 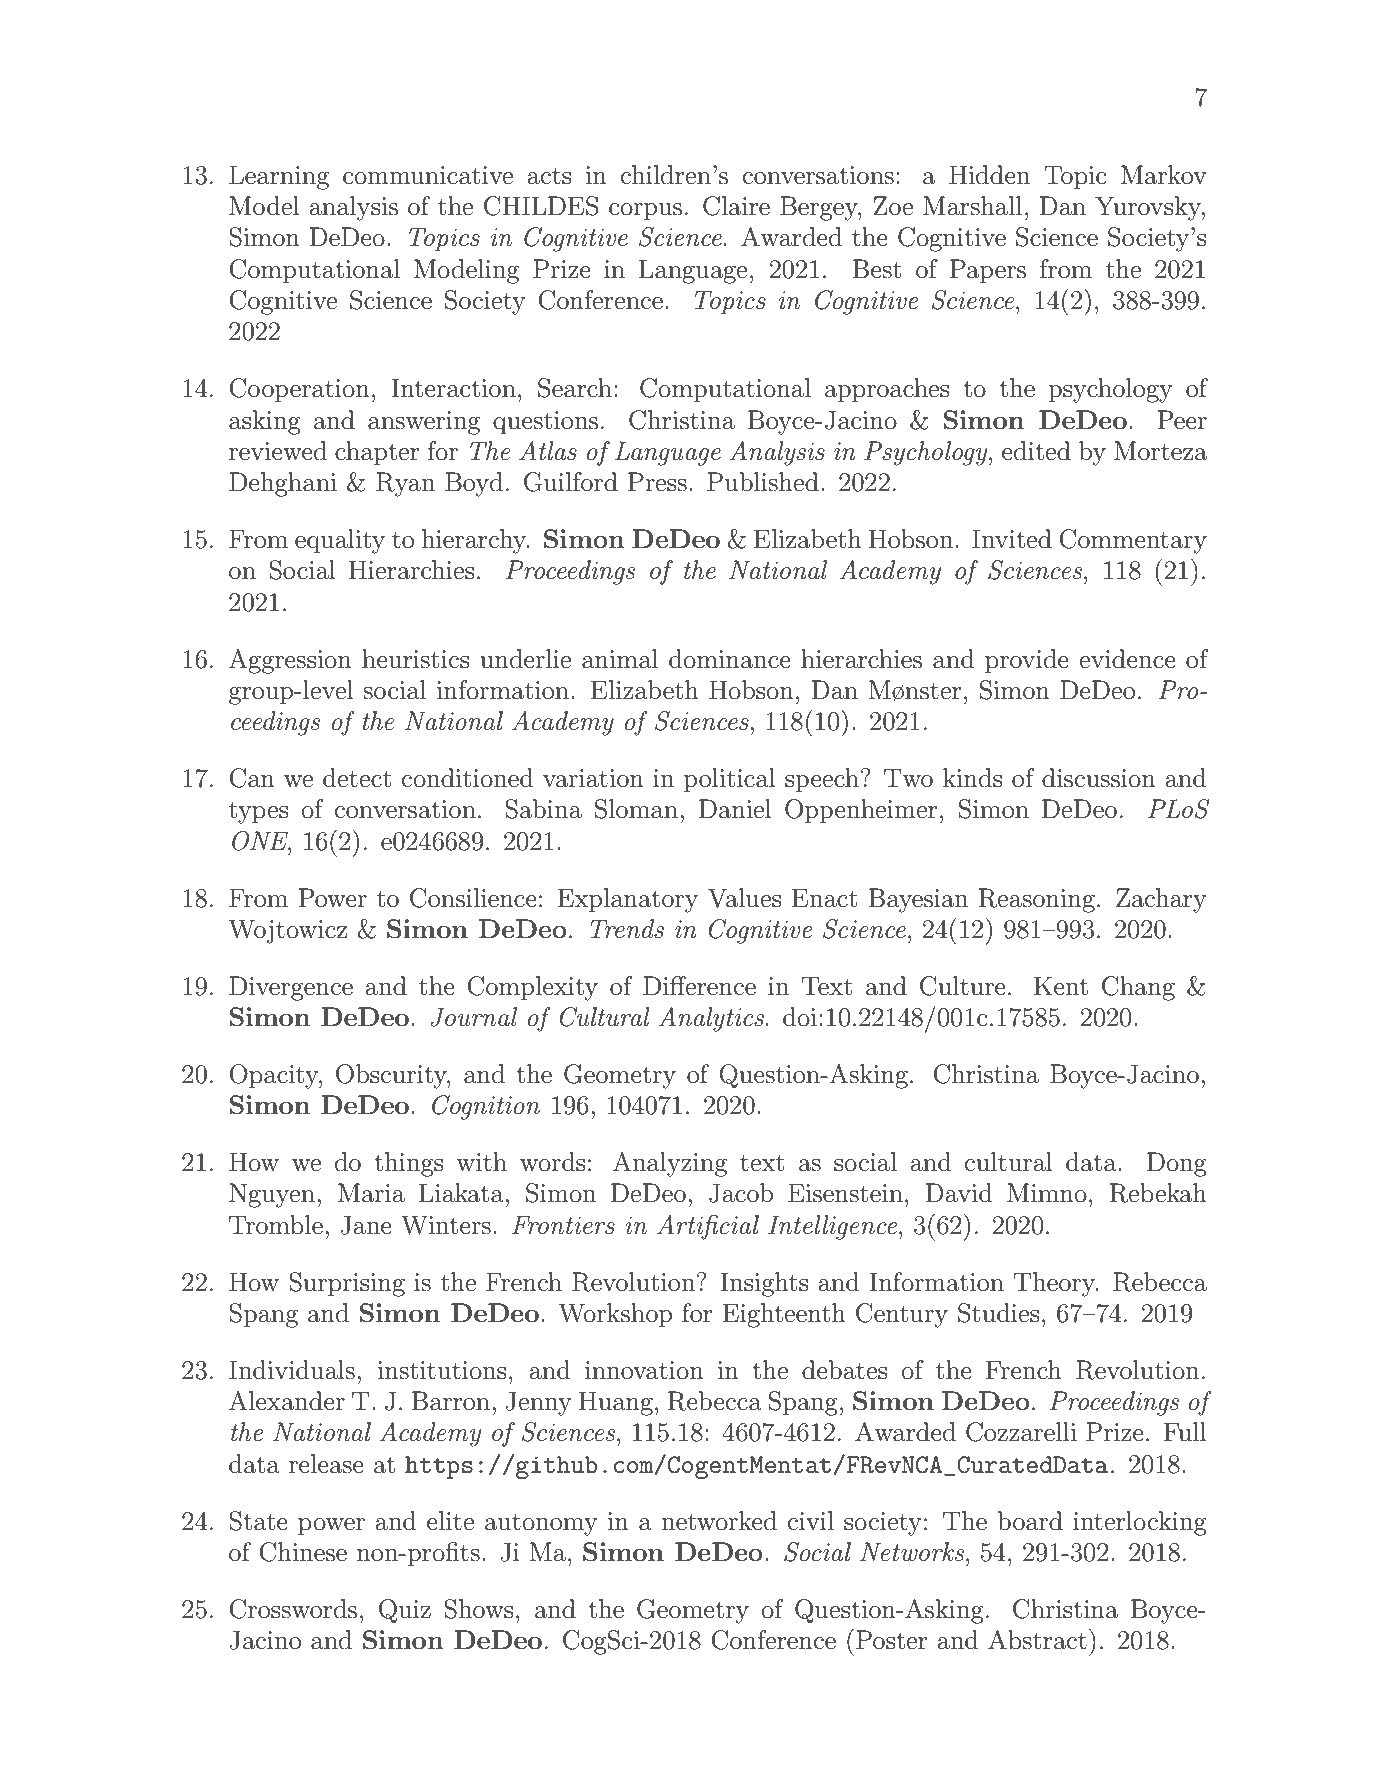 I want to click on Quiz, so click(x=405, y=1611).
